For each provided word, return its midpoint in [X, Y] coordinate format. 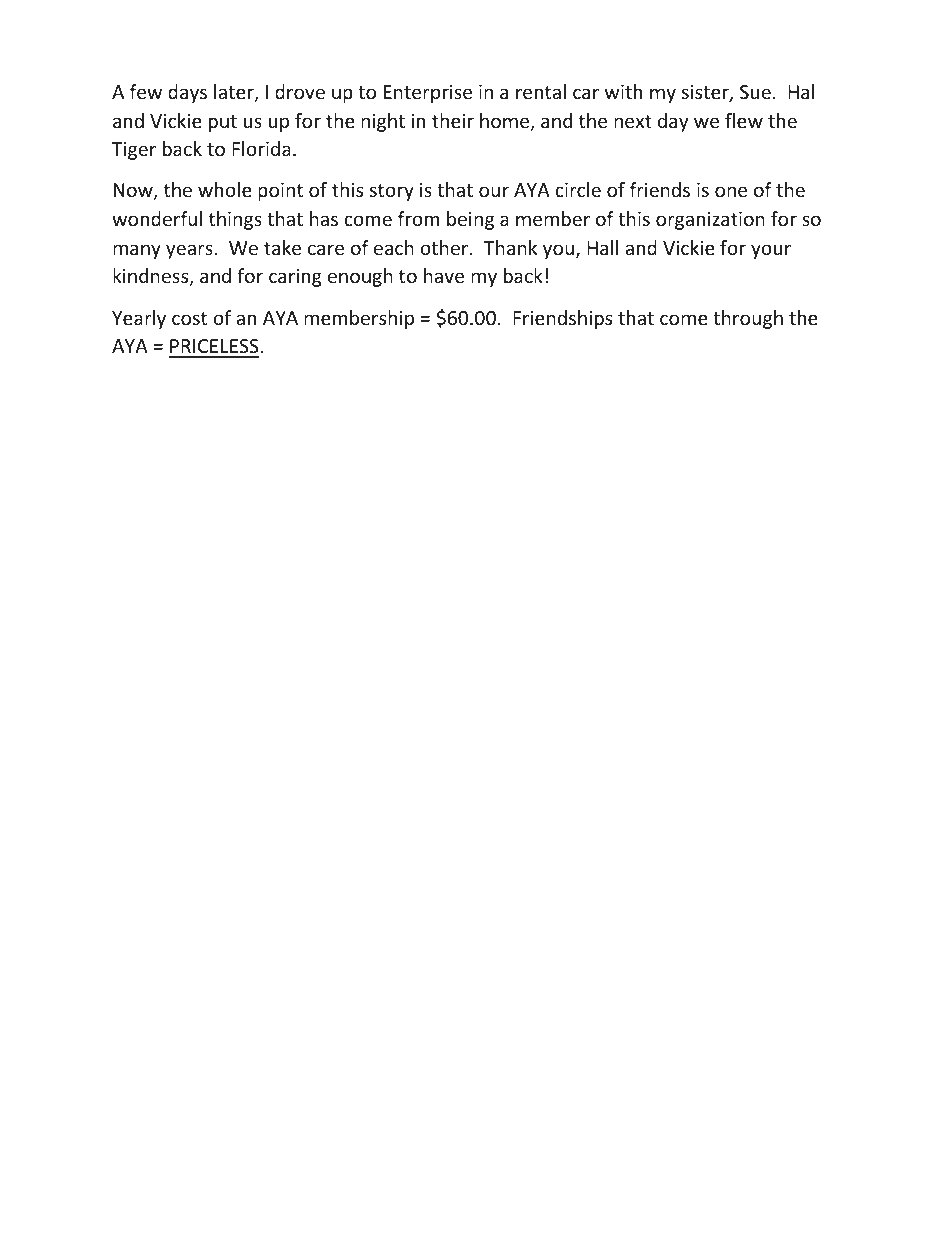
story [392, 192]
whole [225, 189]
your [771, 251]
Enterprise [428, 94]
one [731, 191]
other [445, 247]
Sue [755, 92]
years [189, 251]
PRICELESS [214, 348]
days [187, 93]
